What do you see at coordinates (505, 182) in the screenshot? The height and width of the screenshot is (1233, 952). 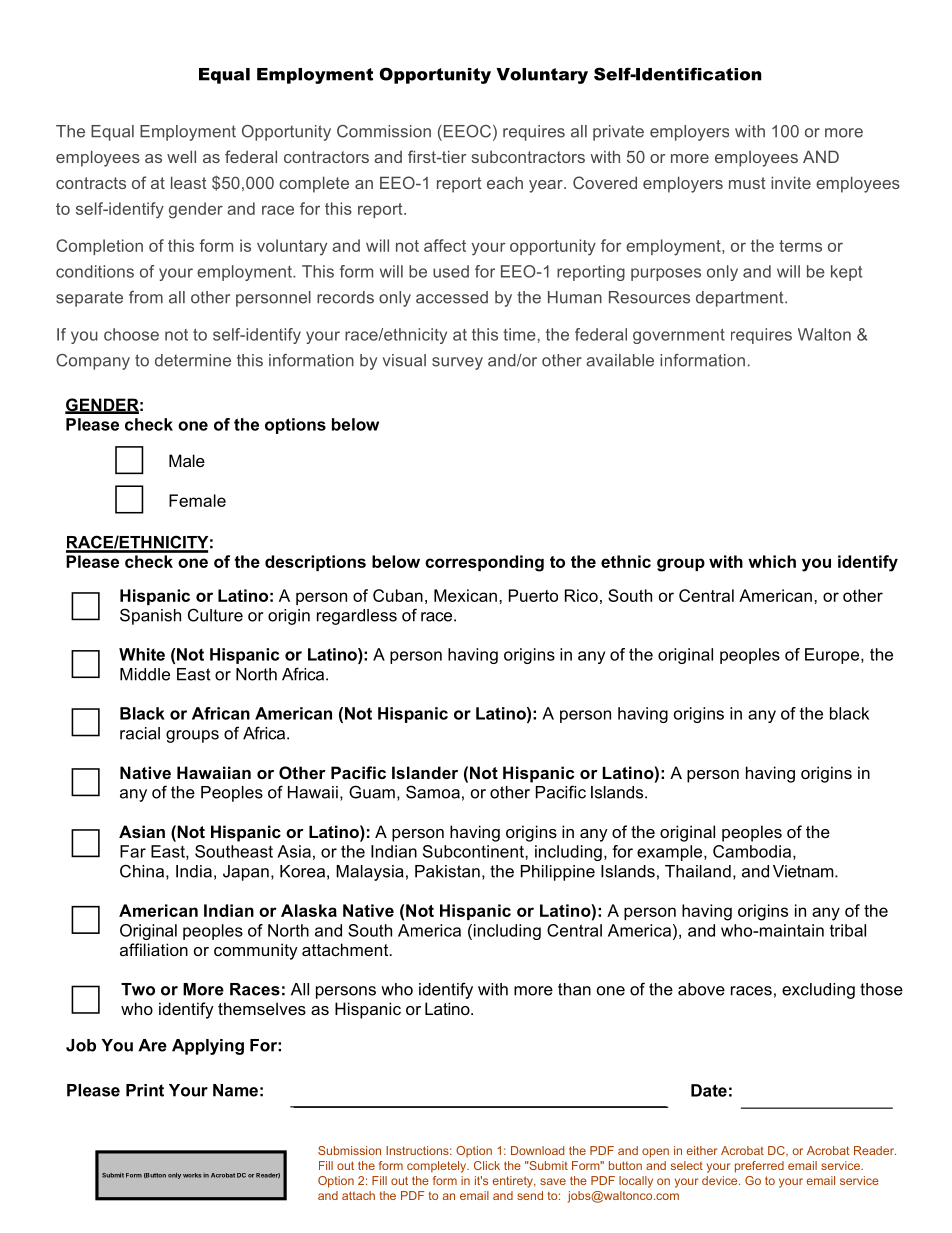 I see `each` at bounding box center [505, 182].
